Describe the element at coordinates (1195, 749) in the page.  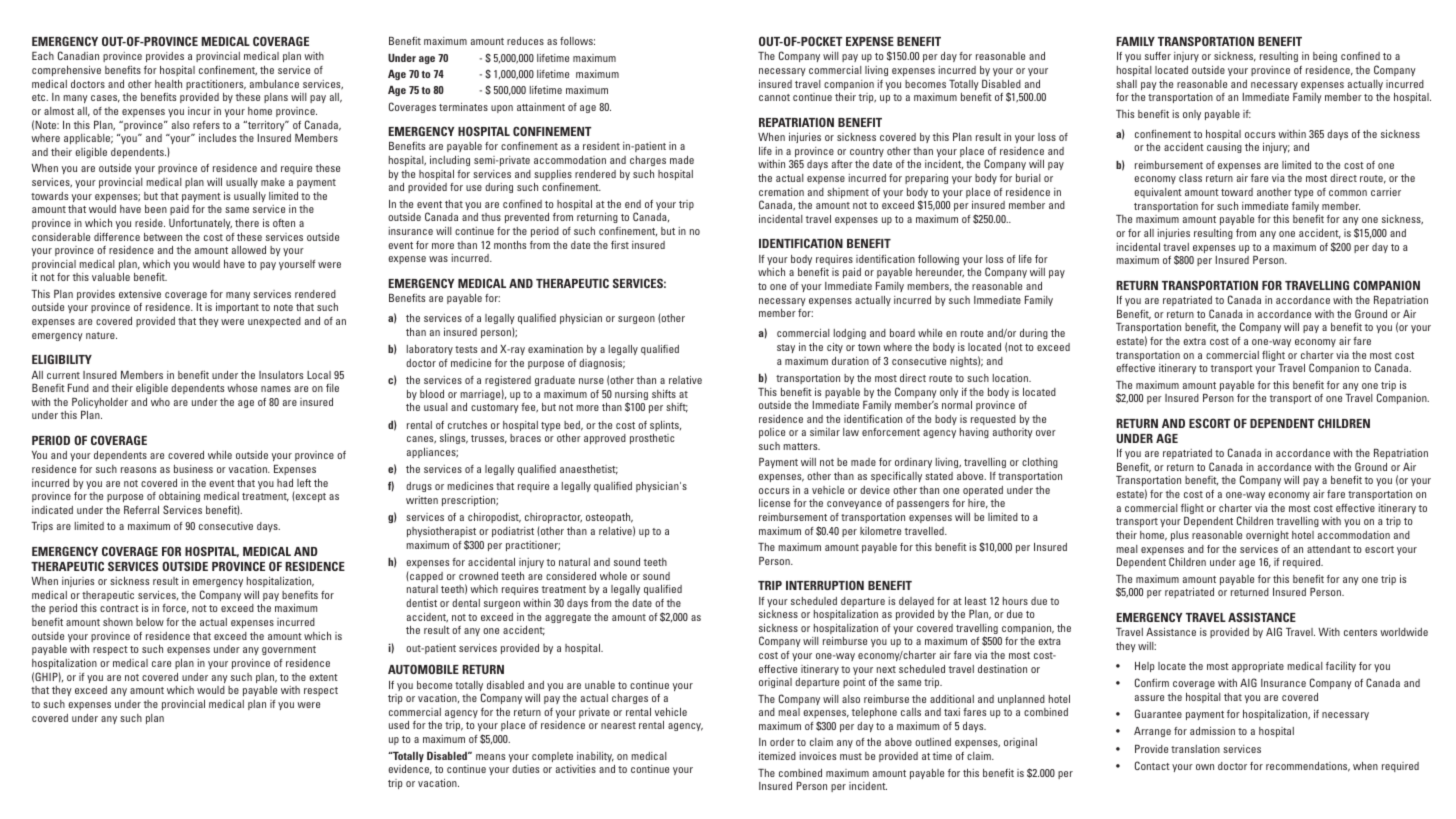
I see `translation` at that location.
